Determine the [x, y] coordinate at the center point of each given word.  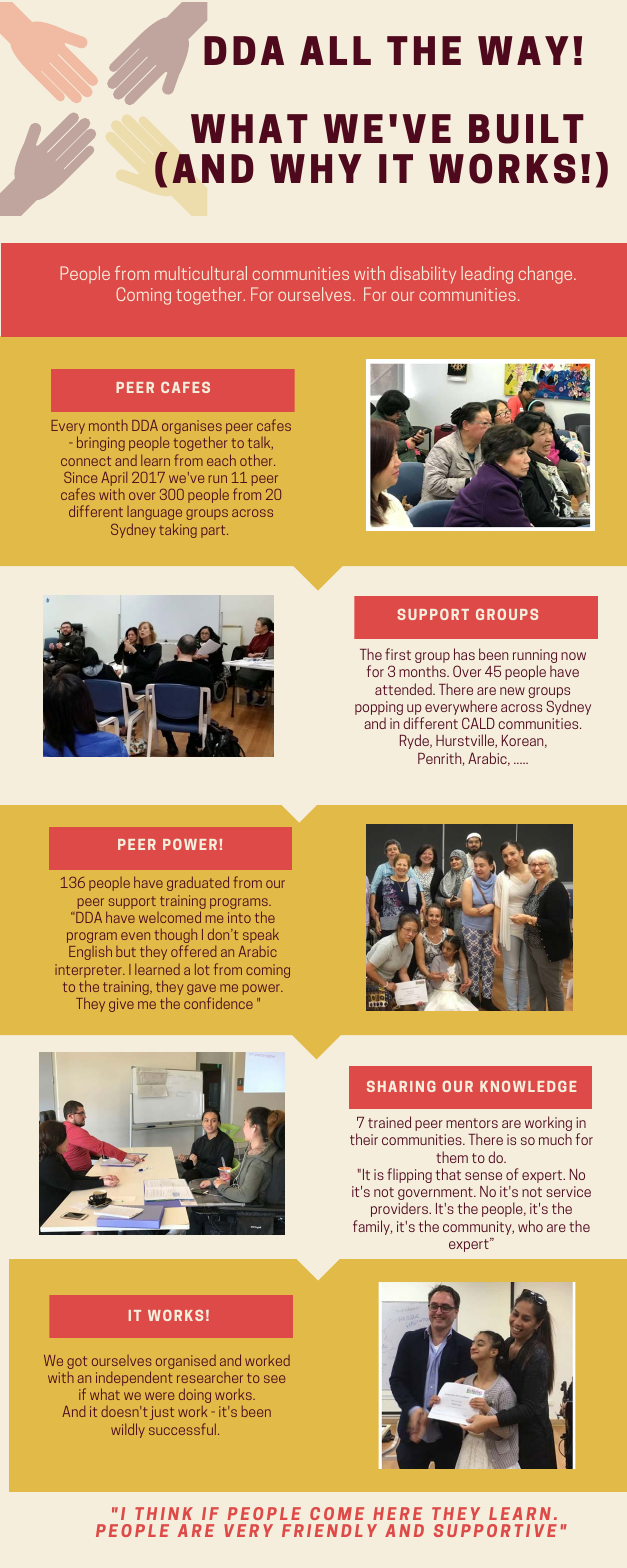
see [274, 1379]
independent [134, 1380]
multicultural [201, 273]
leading [487, 275]
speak [261, 935]
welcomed [170, 917]
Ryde [415, 741]
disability [423, 275]
